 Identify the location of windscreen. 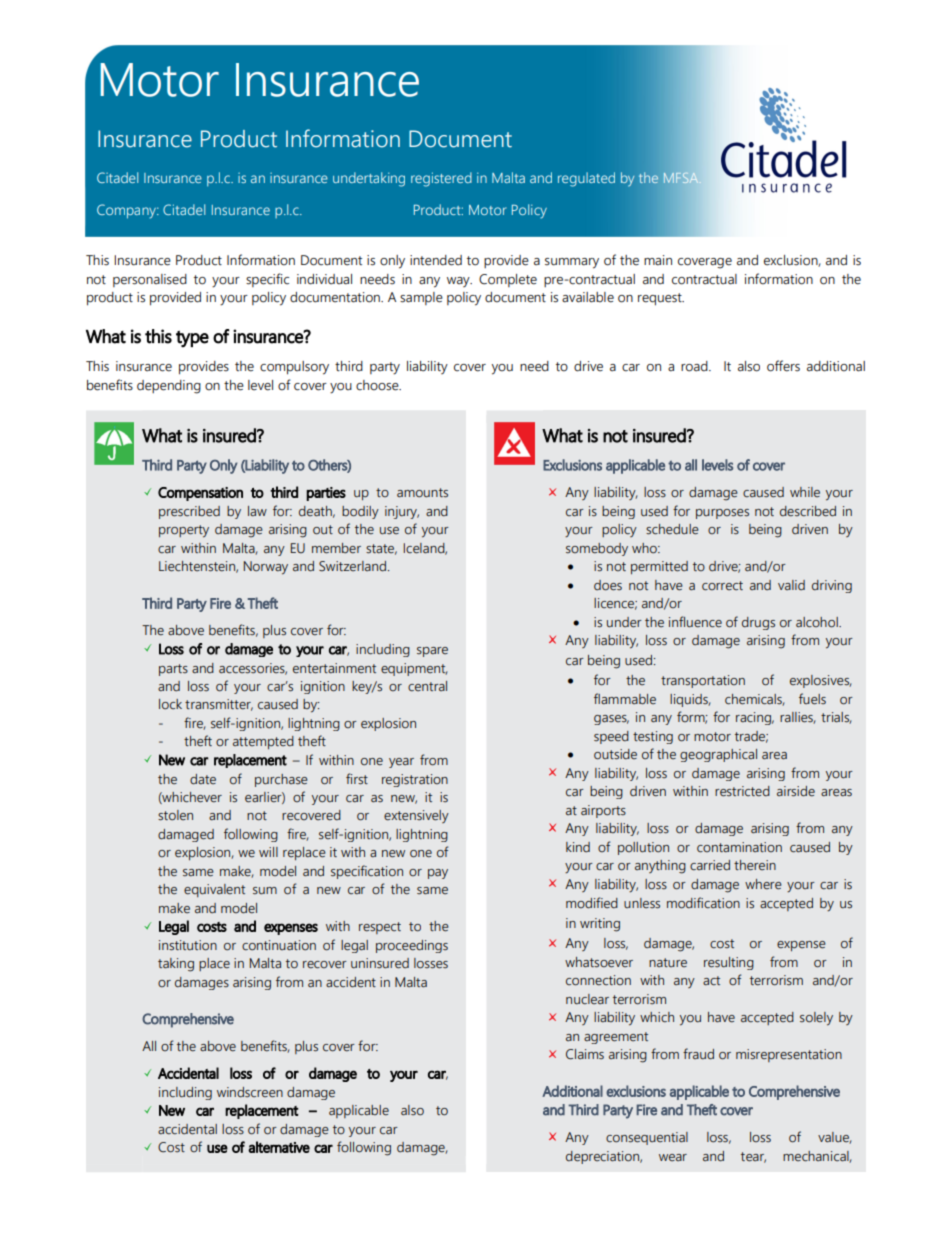
(250, 1092).
